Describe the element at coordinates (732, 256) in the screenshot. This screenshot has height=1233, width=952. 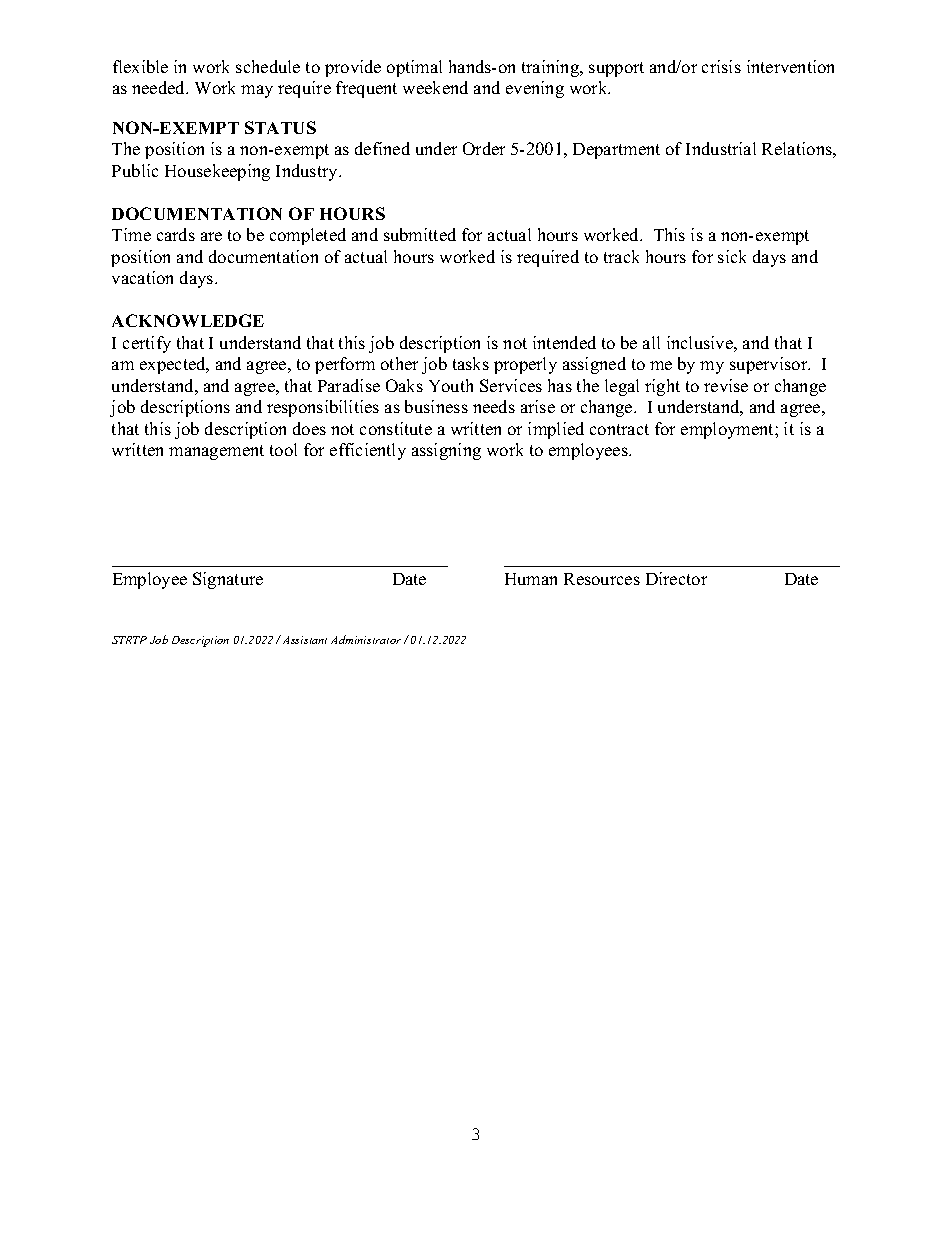
I see `sick` at that location.
